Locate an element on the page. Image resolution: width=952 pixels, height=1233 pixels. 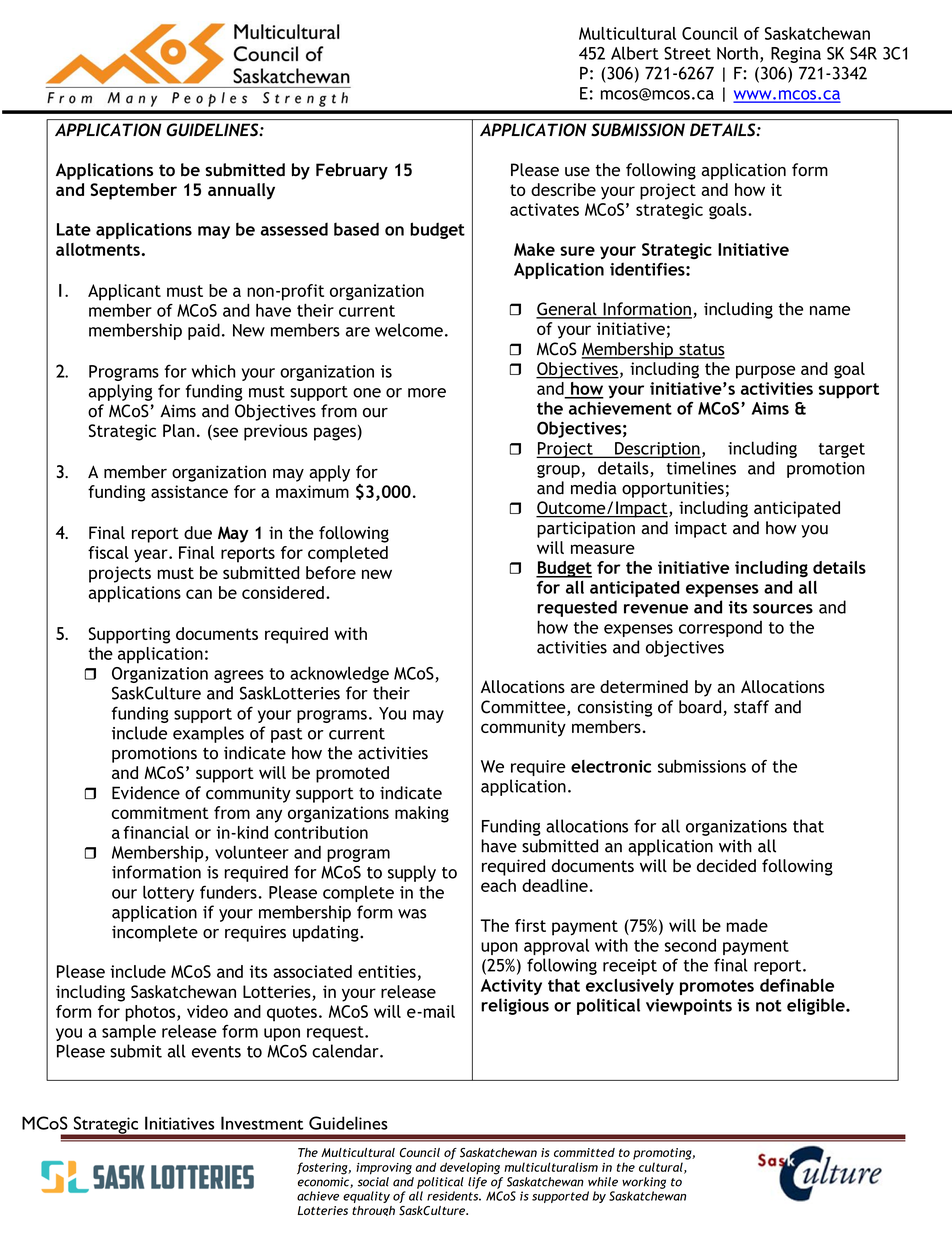
Investment is located at coordinates (262, 1123).
